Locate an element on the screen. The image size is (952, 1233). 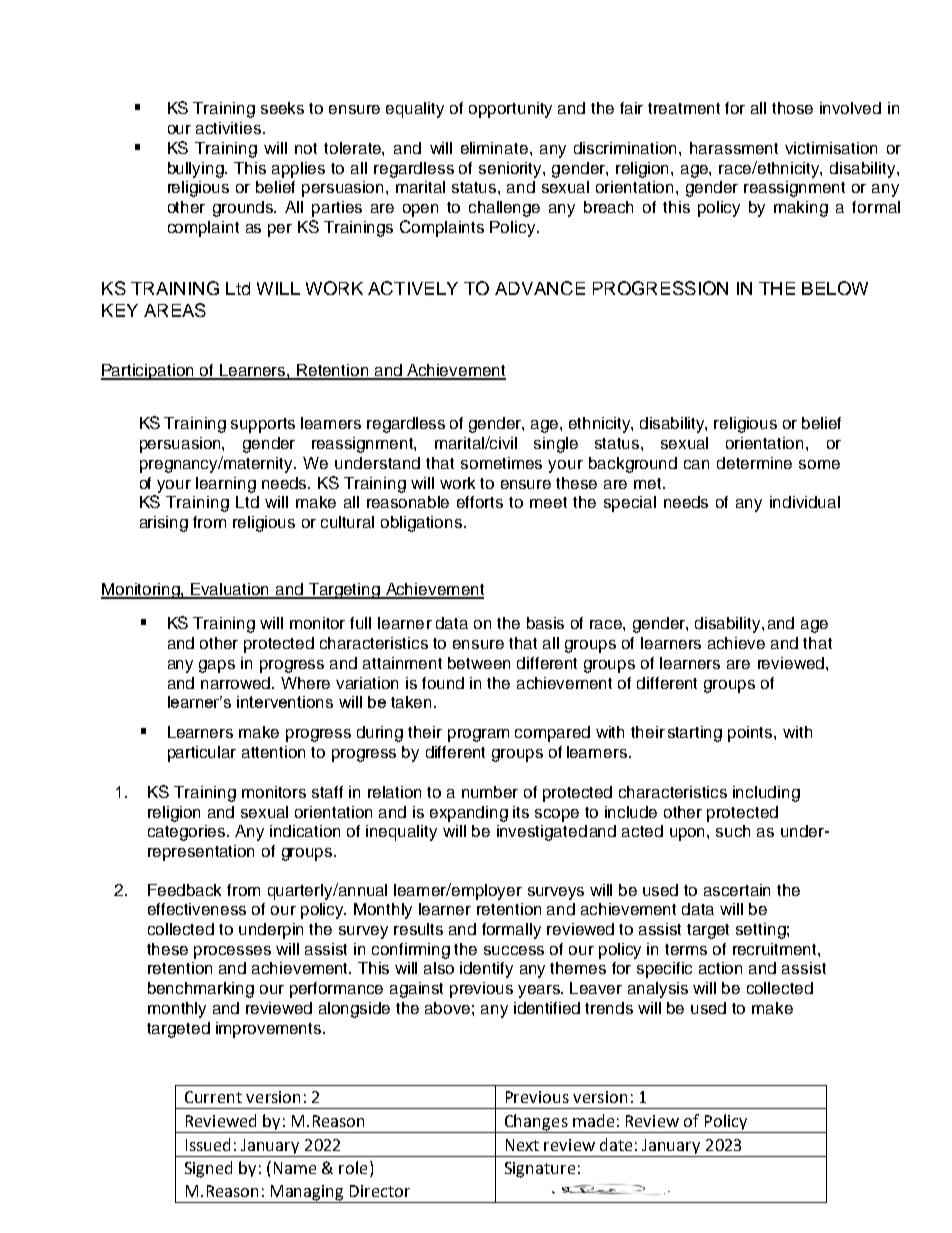
eliminate is located at coordinates (494, 148).
